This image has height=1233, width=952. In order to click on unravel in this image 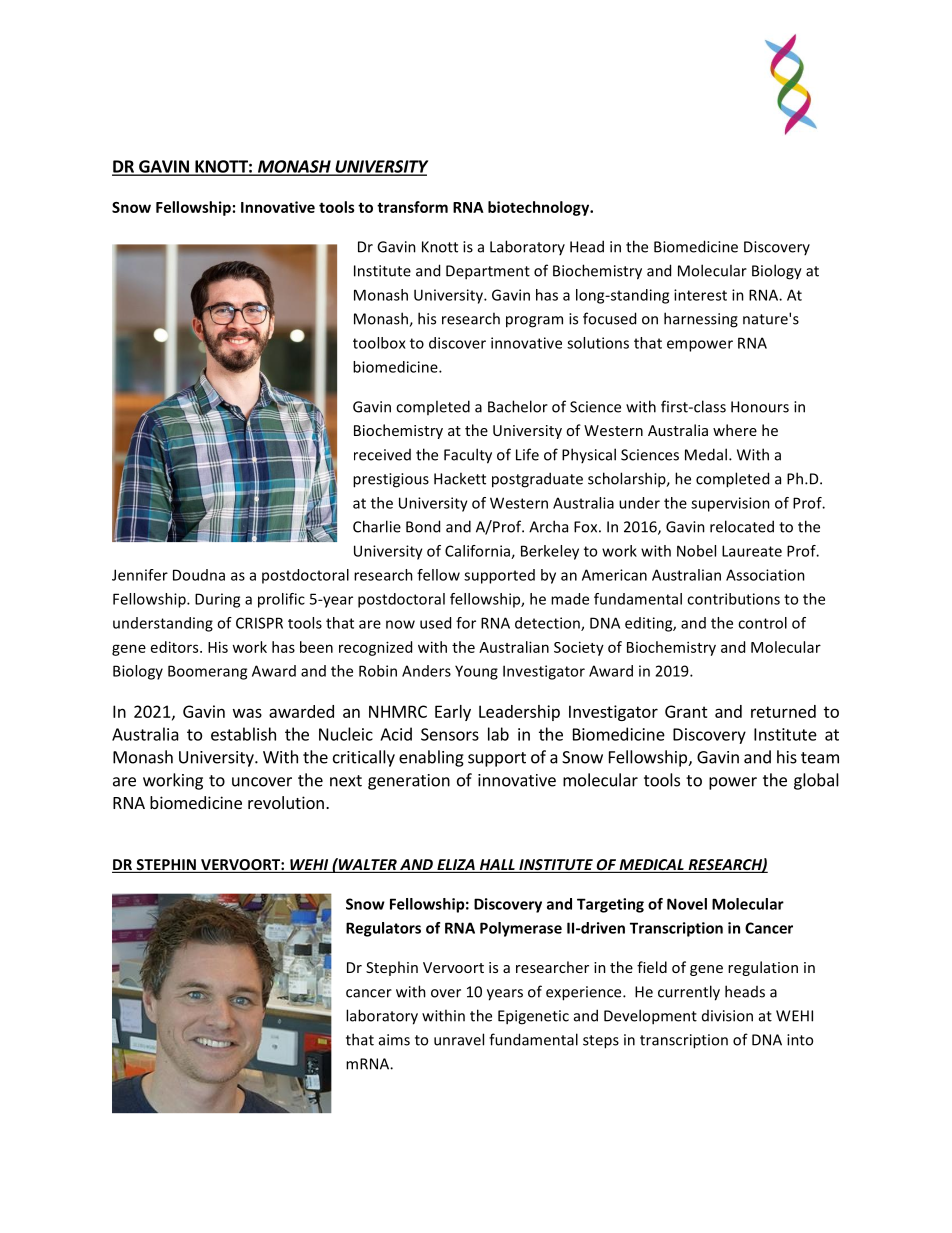, I will do `click(459, 1039)`.
